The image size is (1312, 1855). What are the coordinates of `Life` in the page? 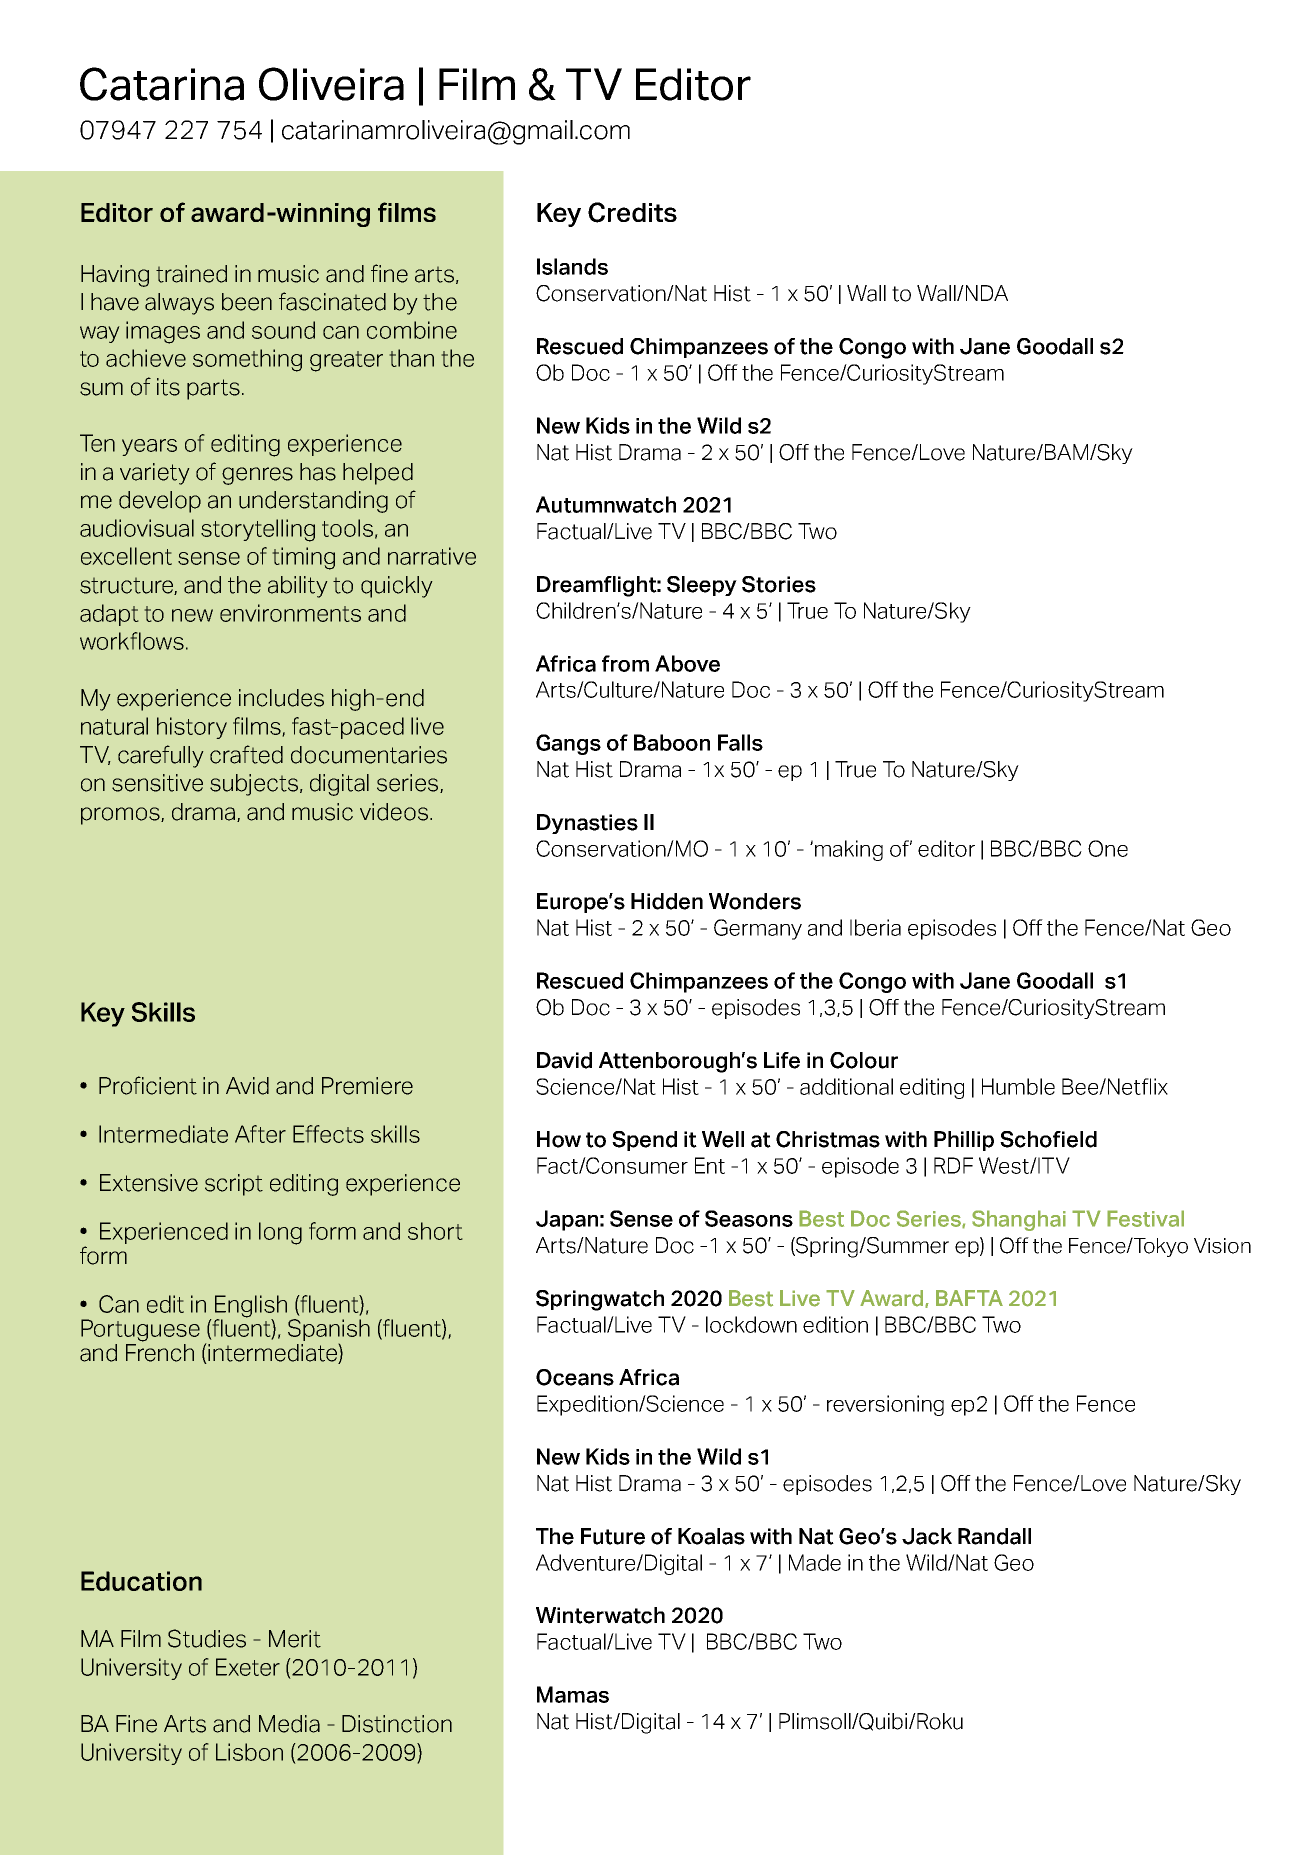 It's located at (782, 1060).
